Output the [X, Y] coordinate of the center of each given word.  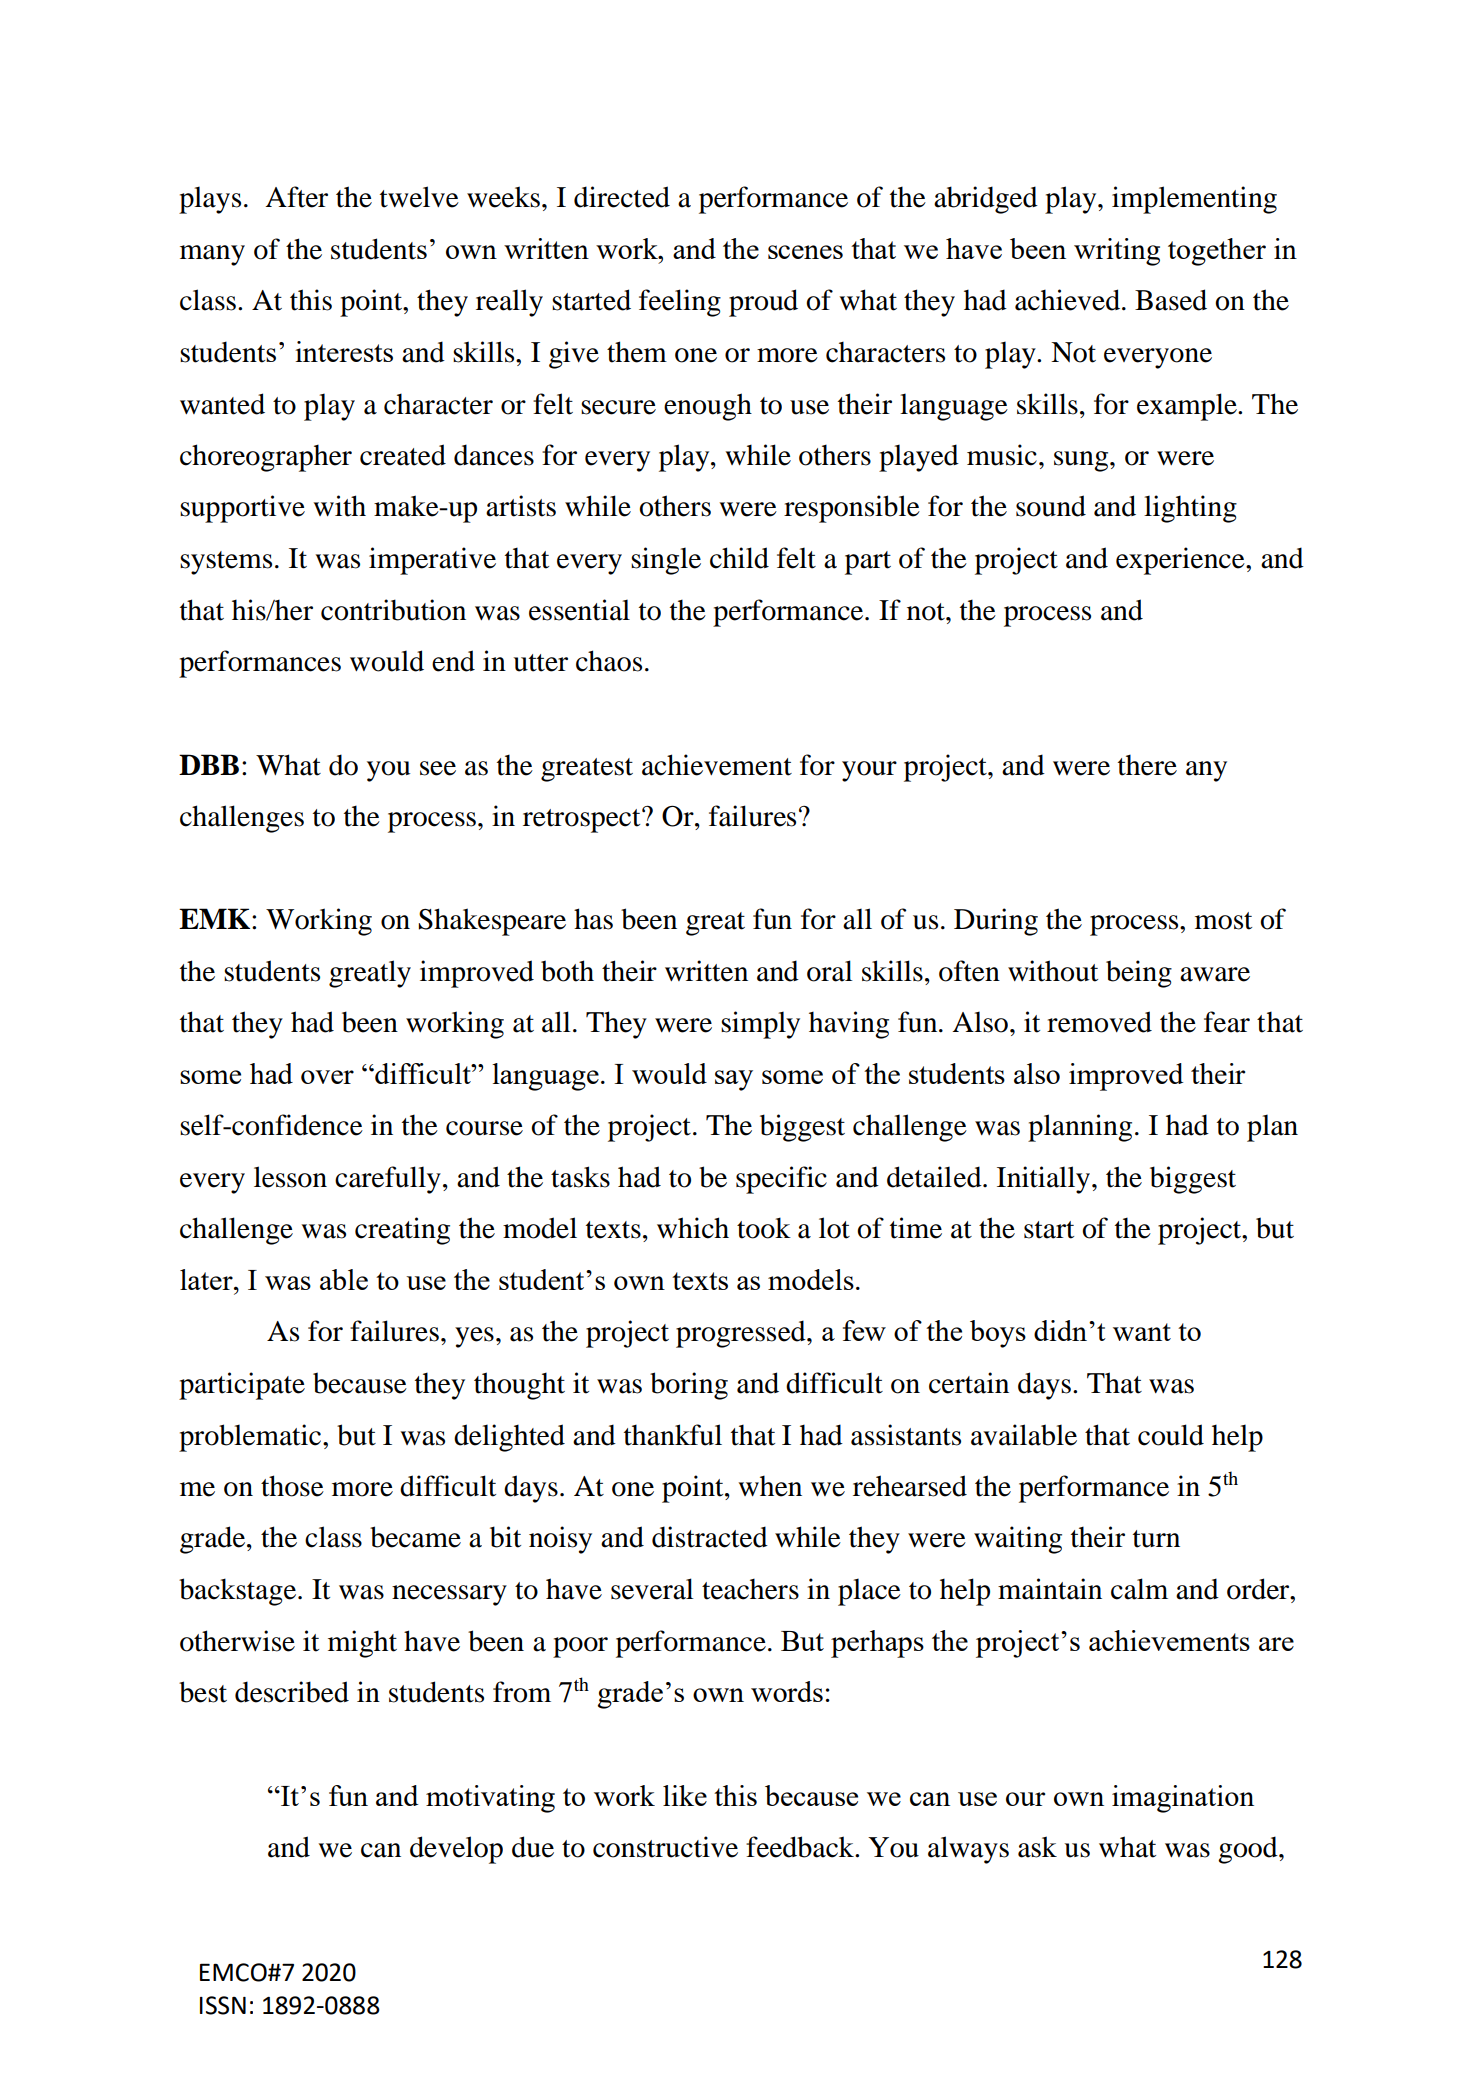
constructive [665, 1847]
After [296, 197]
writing [1117, 252]
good [1249, 1850]
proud [763, 303]
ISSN [223, 2005]
